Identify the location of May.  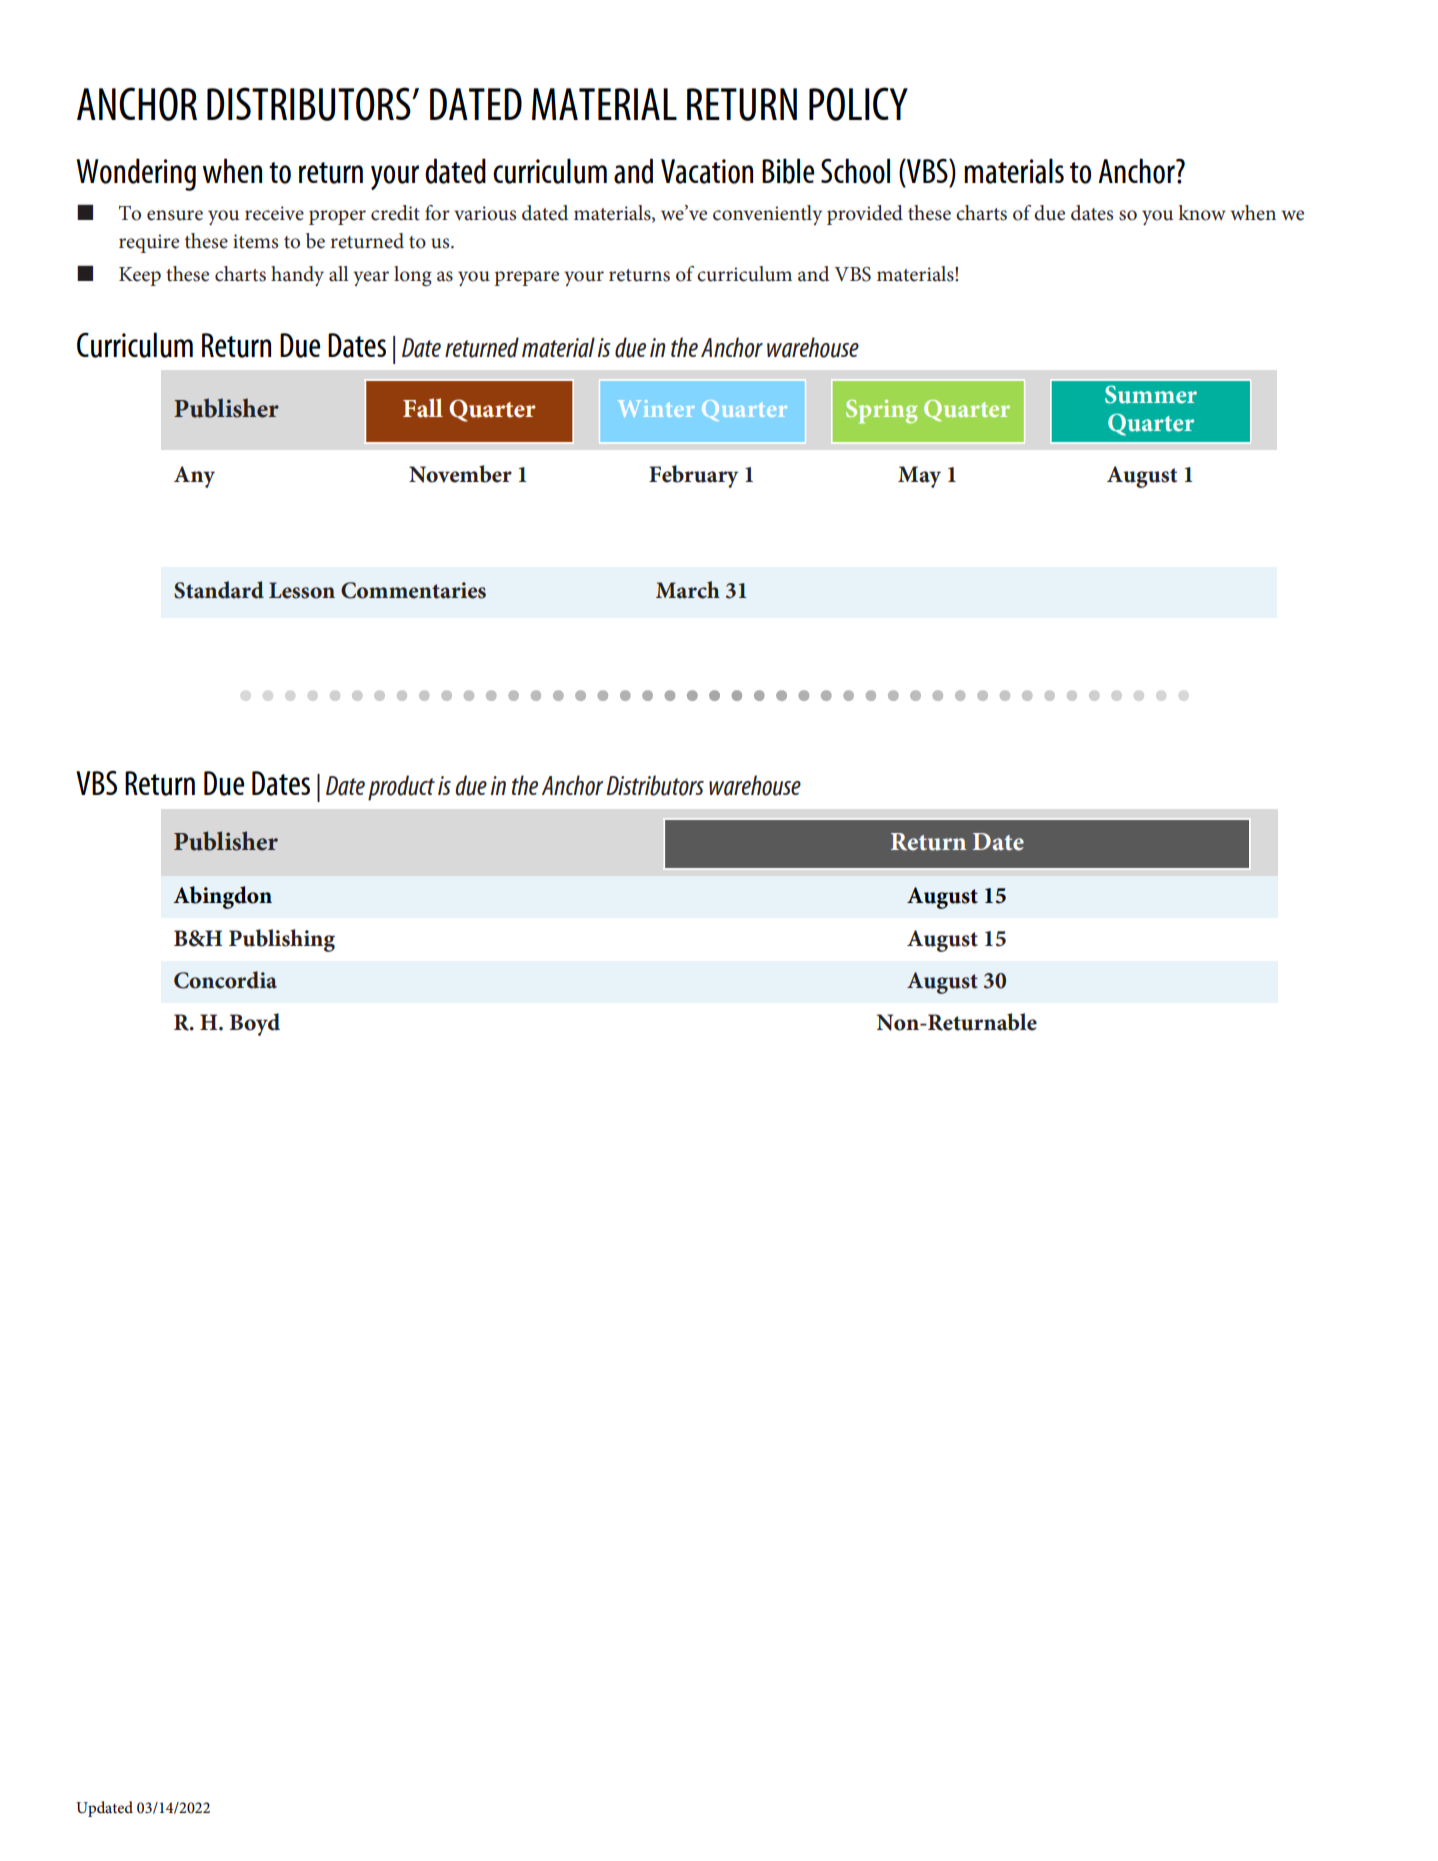
(919, 477).
